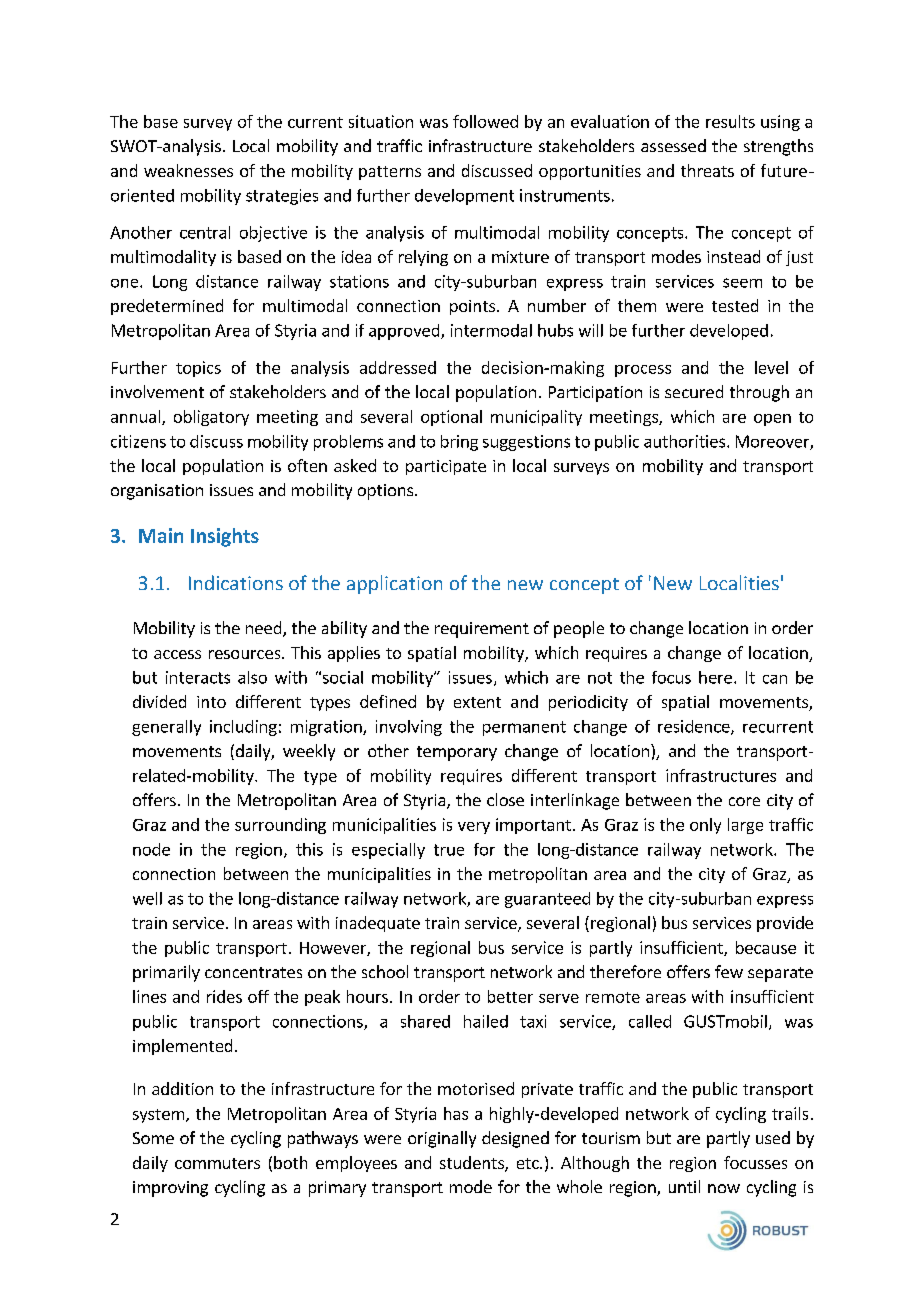 This image has width=924, height=1308. I want to click on organisation, so click(157, 492).
